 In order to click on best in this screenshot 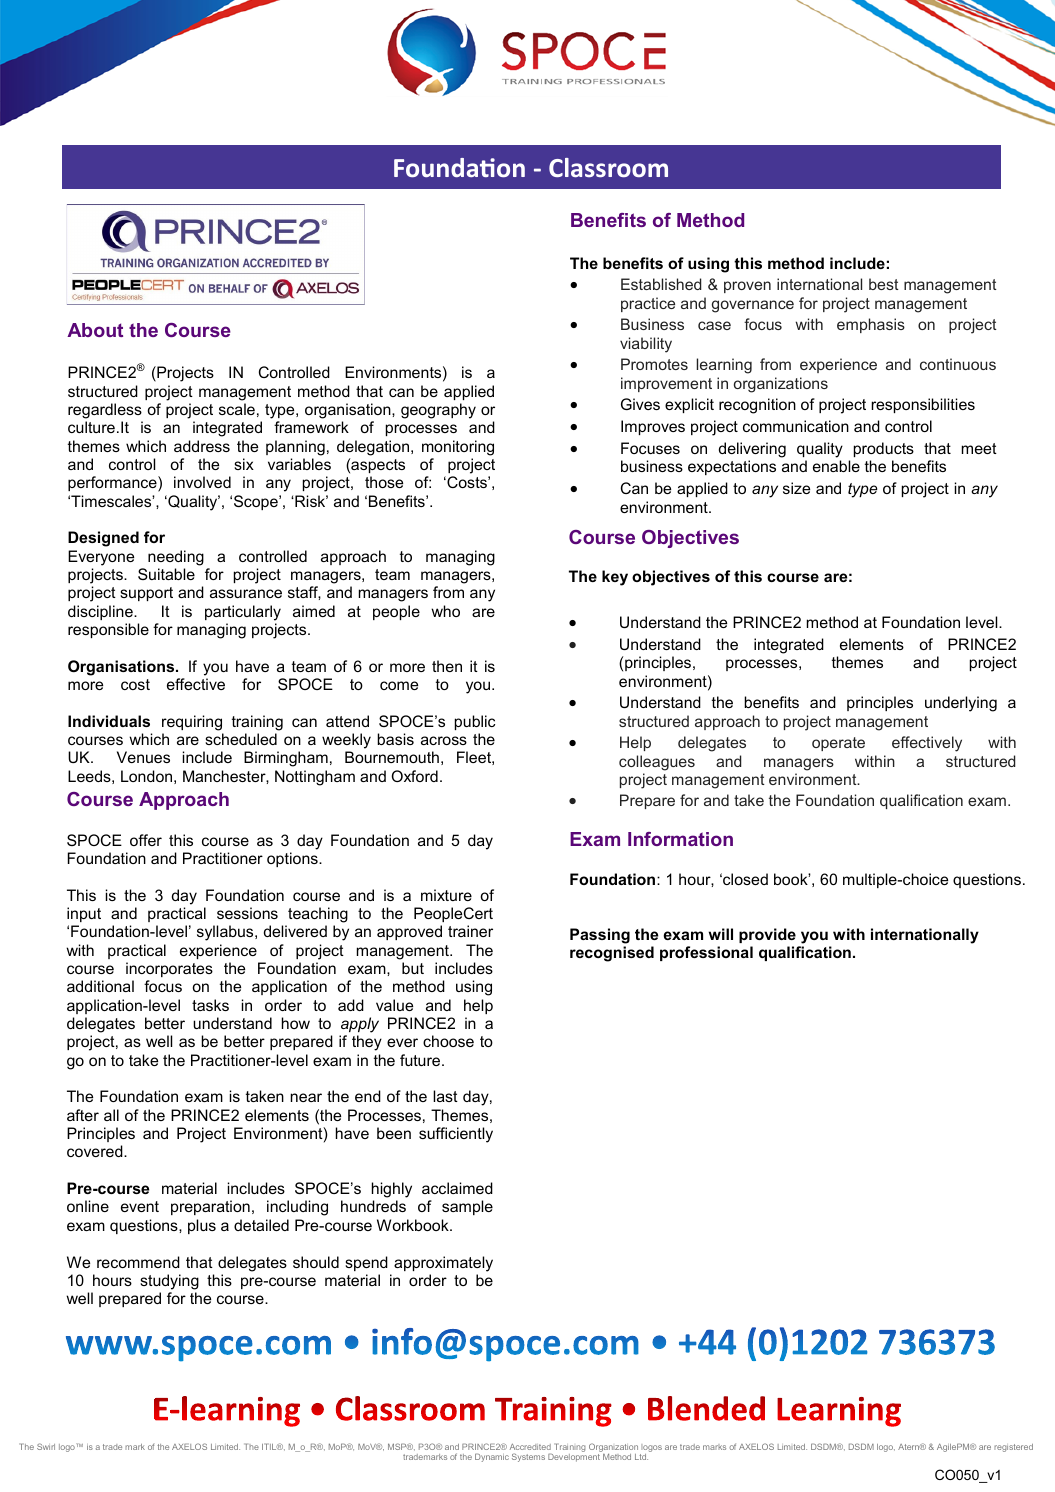, I will do `click(884, 284)`.
